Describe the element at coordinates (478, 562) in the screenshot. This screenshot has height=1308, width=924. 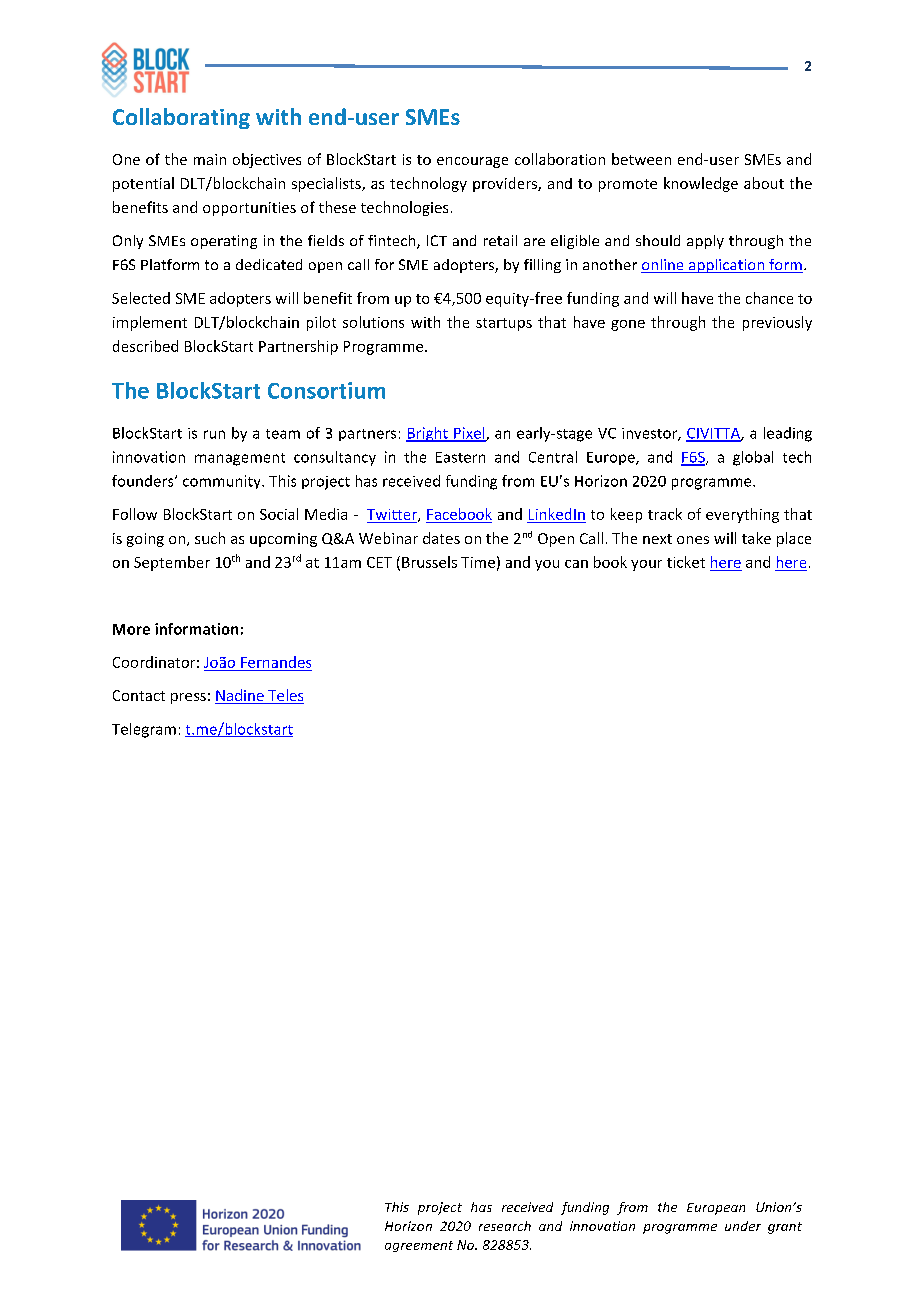
I see `Time` at that location.
